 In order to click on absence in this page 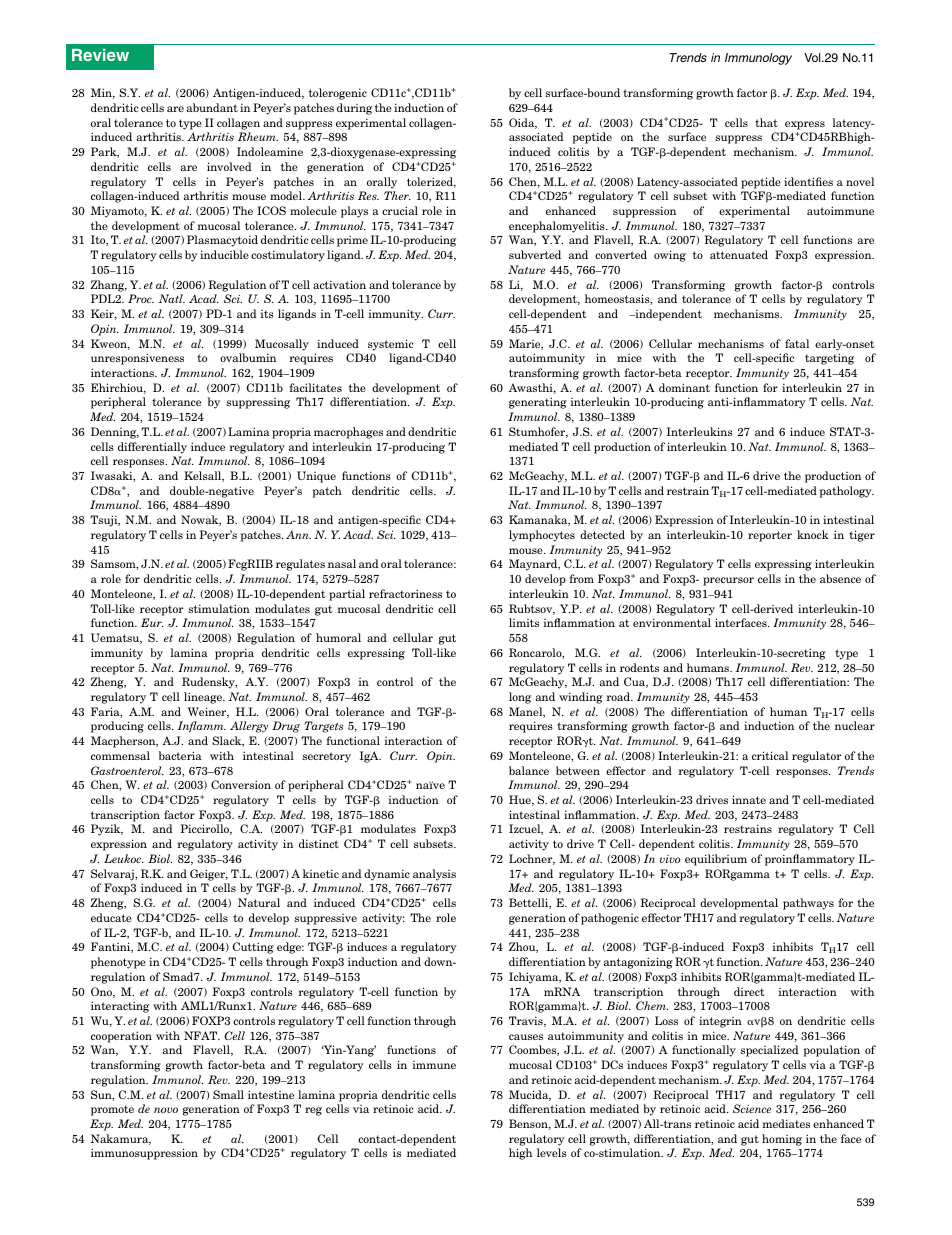, I will do `click(840, 578)`.
